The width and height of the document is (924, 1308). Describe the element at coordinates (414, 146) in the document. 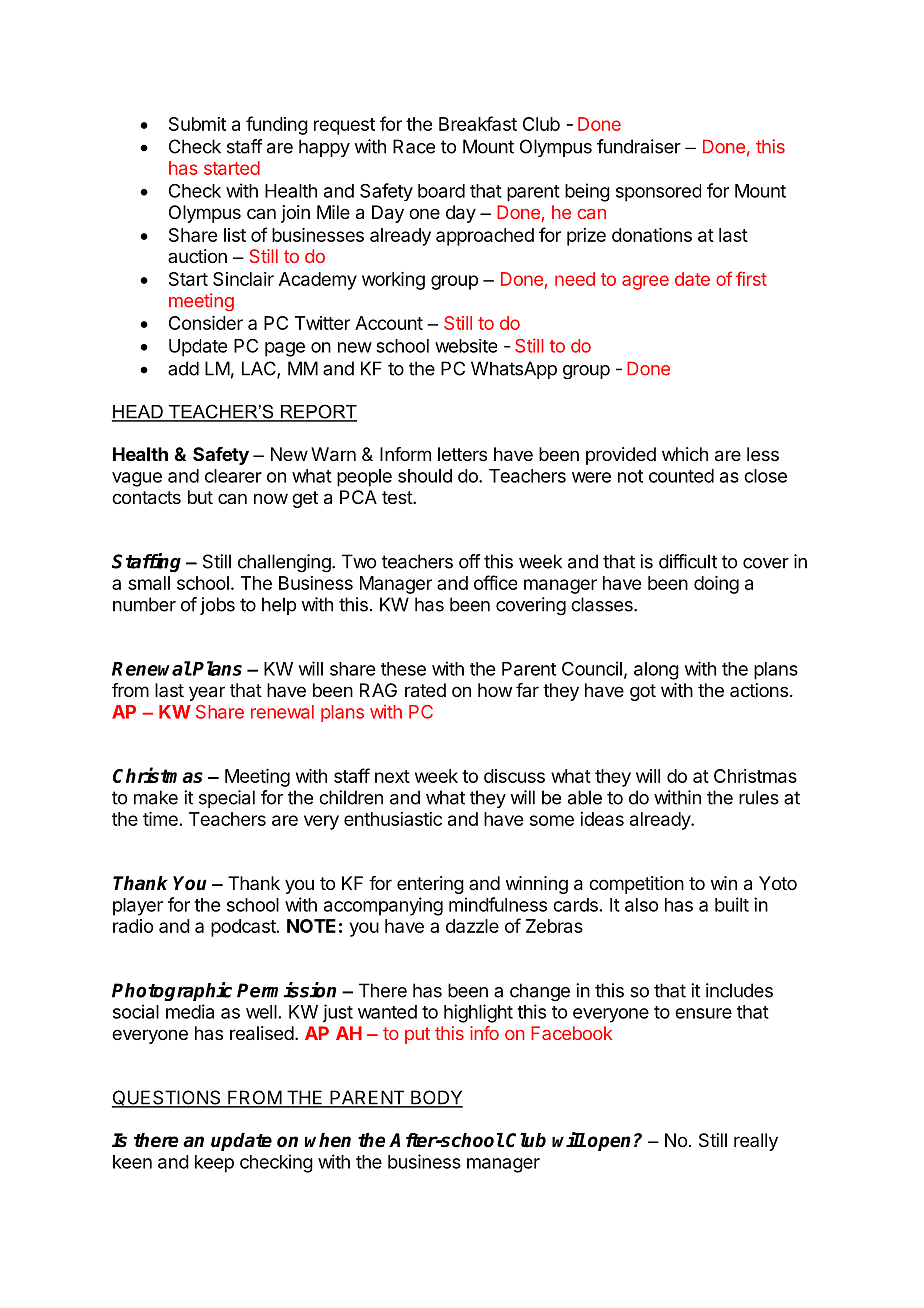

I see `Race` at that location.
